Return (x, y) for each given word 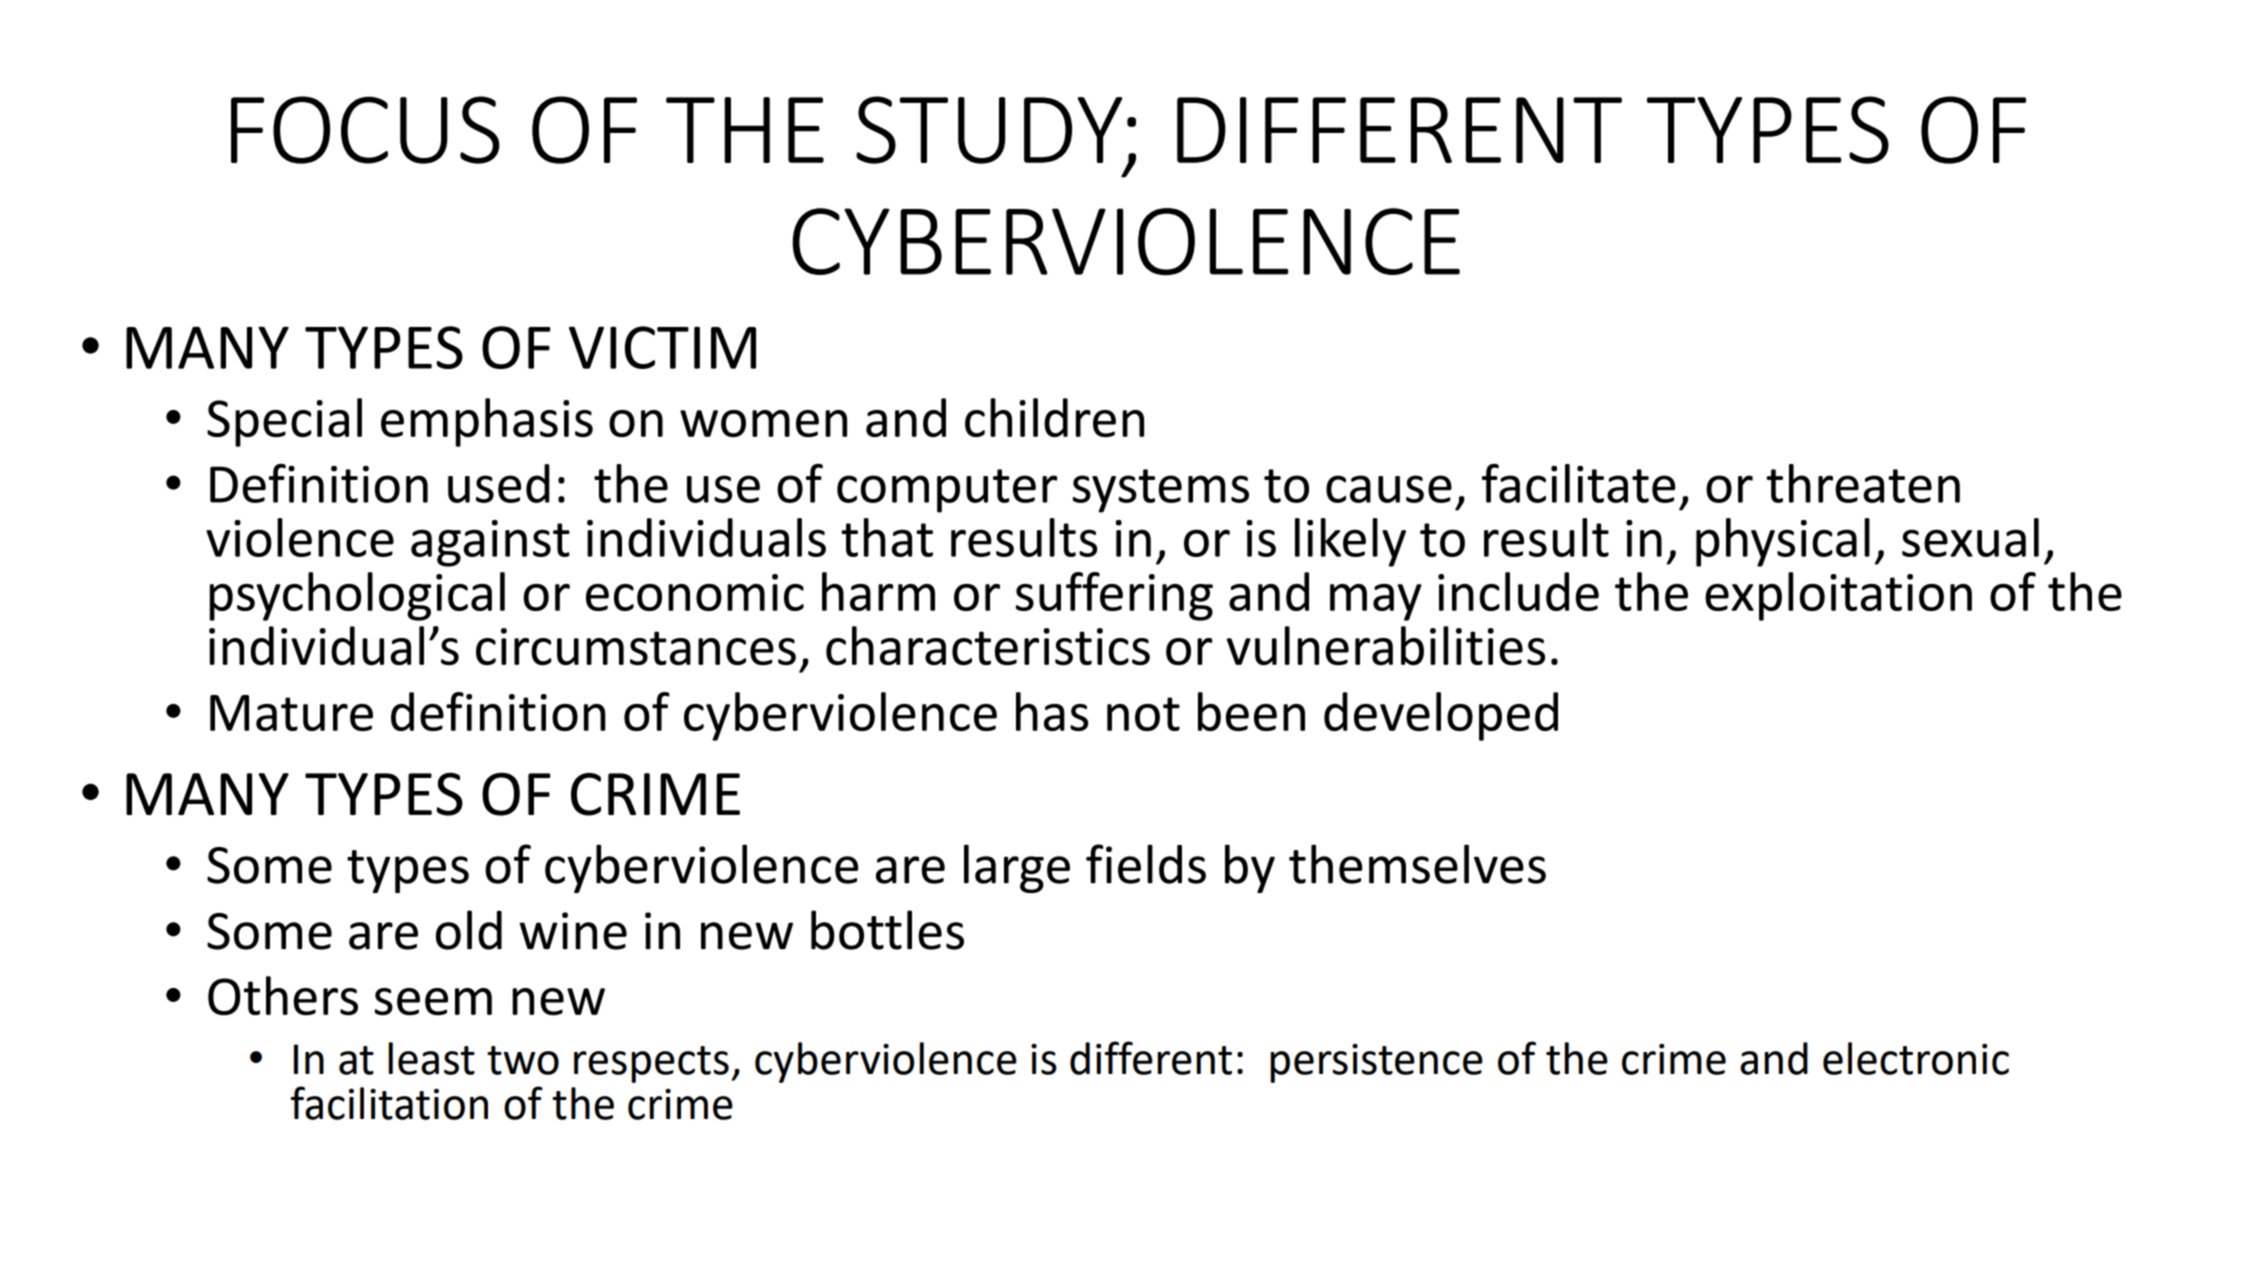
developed (1441, 716)
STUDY (989, 130)
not (1143, 714)
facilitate (1579, 483)
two (523, 1060)
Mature (291, 713)
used (499, 483)
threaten (1863, 483)
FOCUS (365, 130)
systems (1161, 491)
